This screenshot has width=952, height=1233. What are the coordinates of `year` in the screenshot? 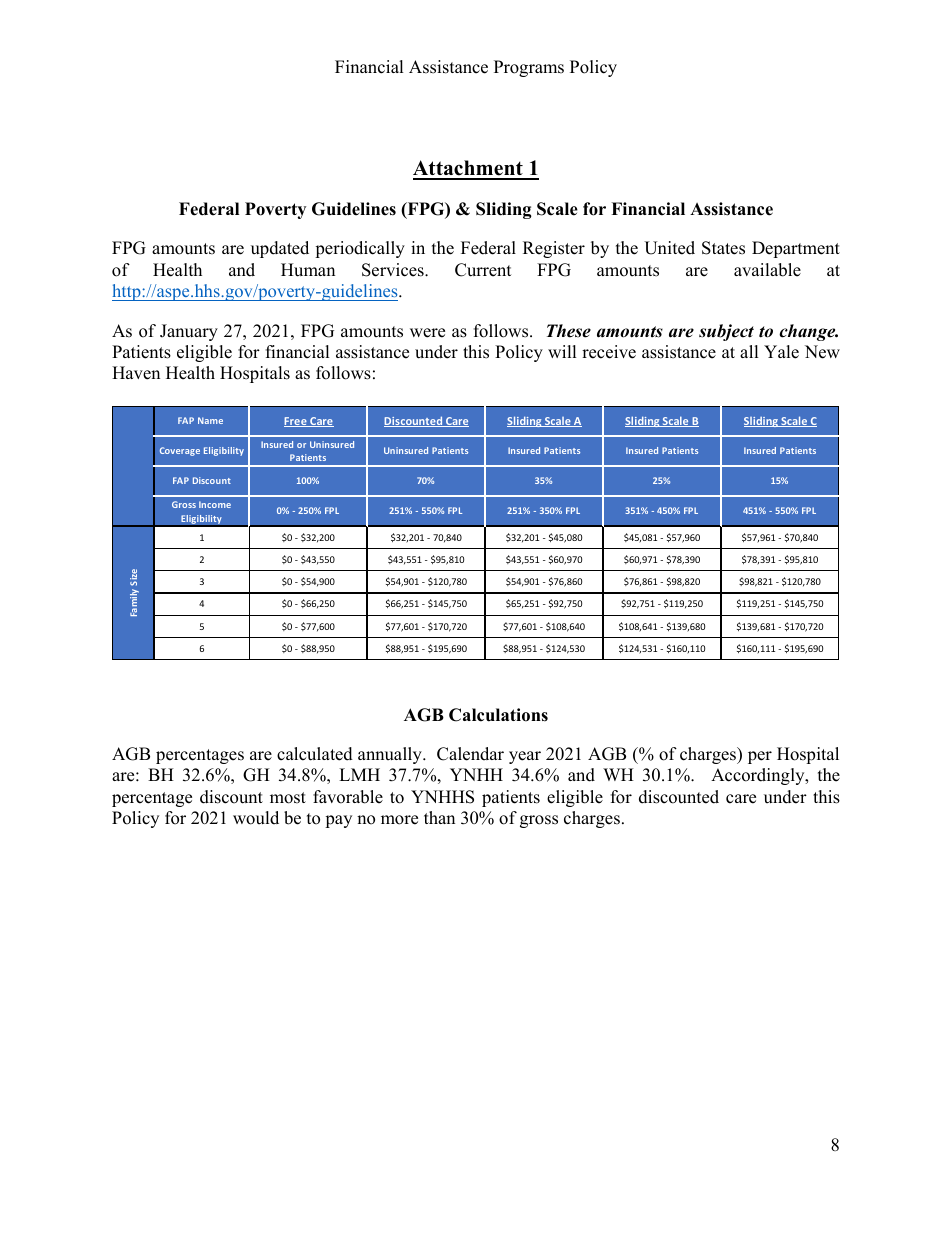 It's located at (525, 757).
